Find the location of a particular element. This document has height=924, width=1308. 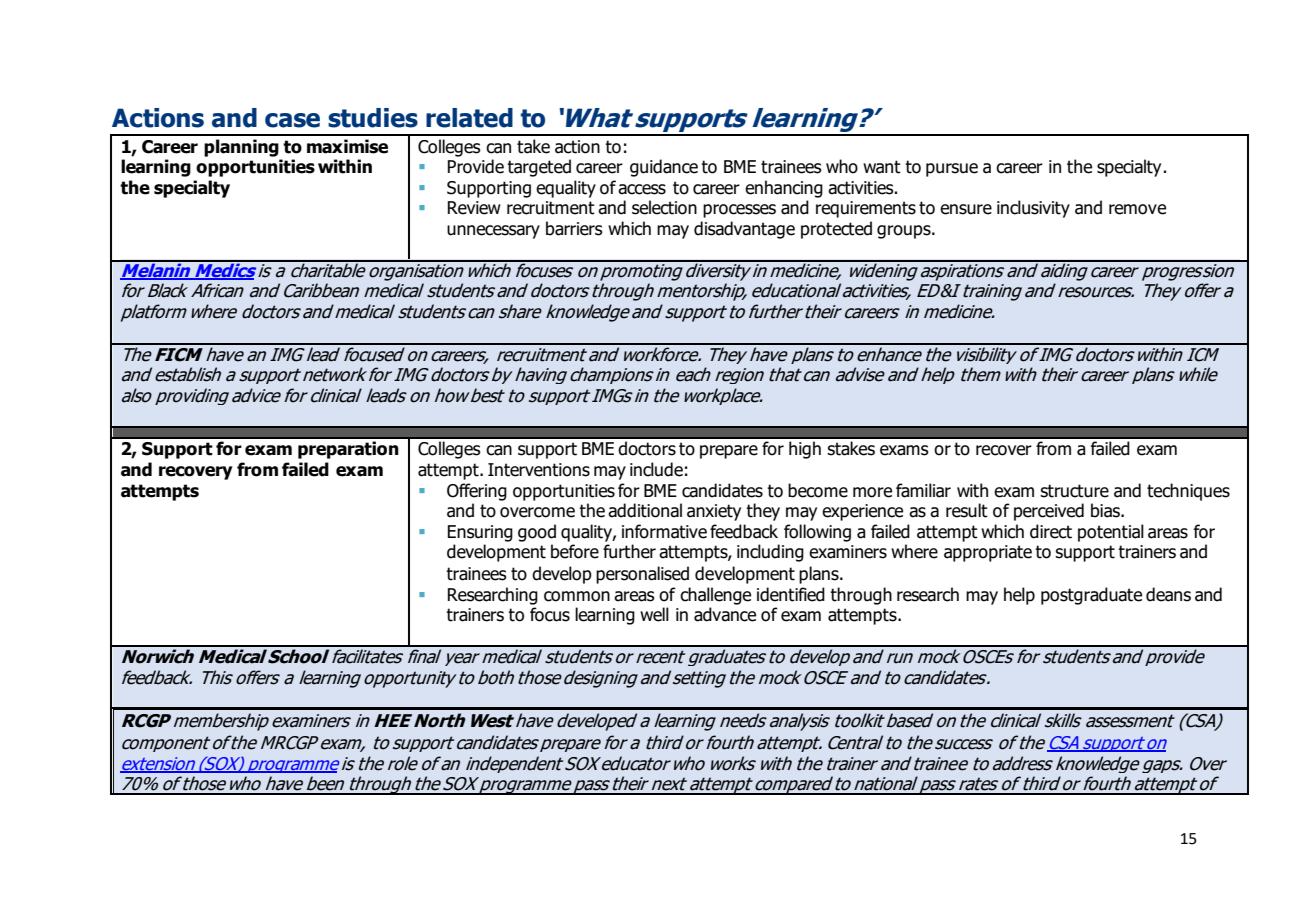

structure is located at coordinates (1074, 491).
